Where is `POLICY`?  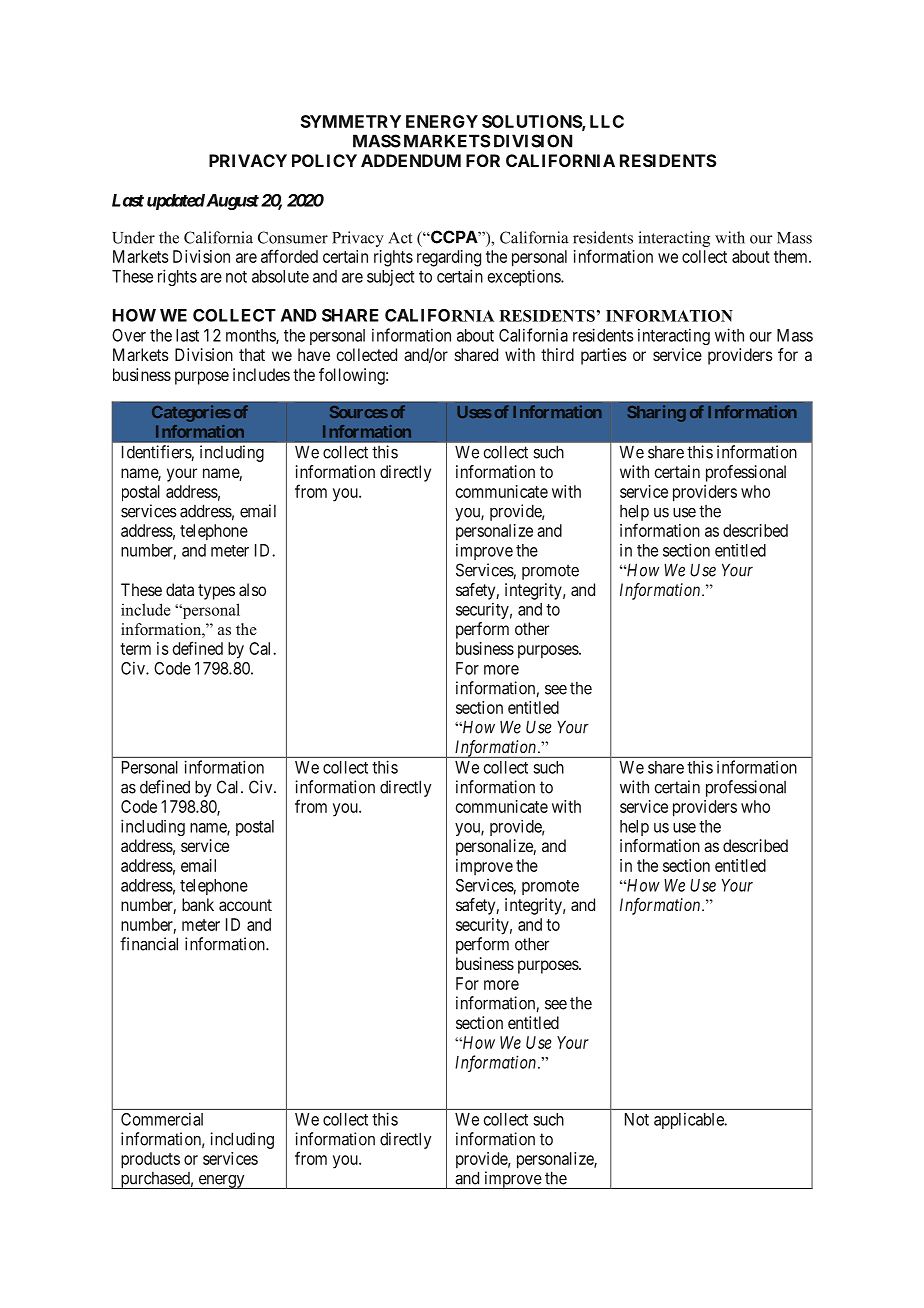
POLICY is located at coordinates (324, 160).
